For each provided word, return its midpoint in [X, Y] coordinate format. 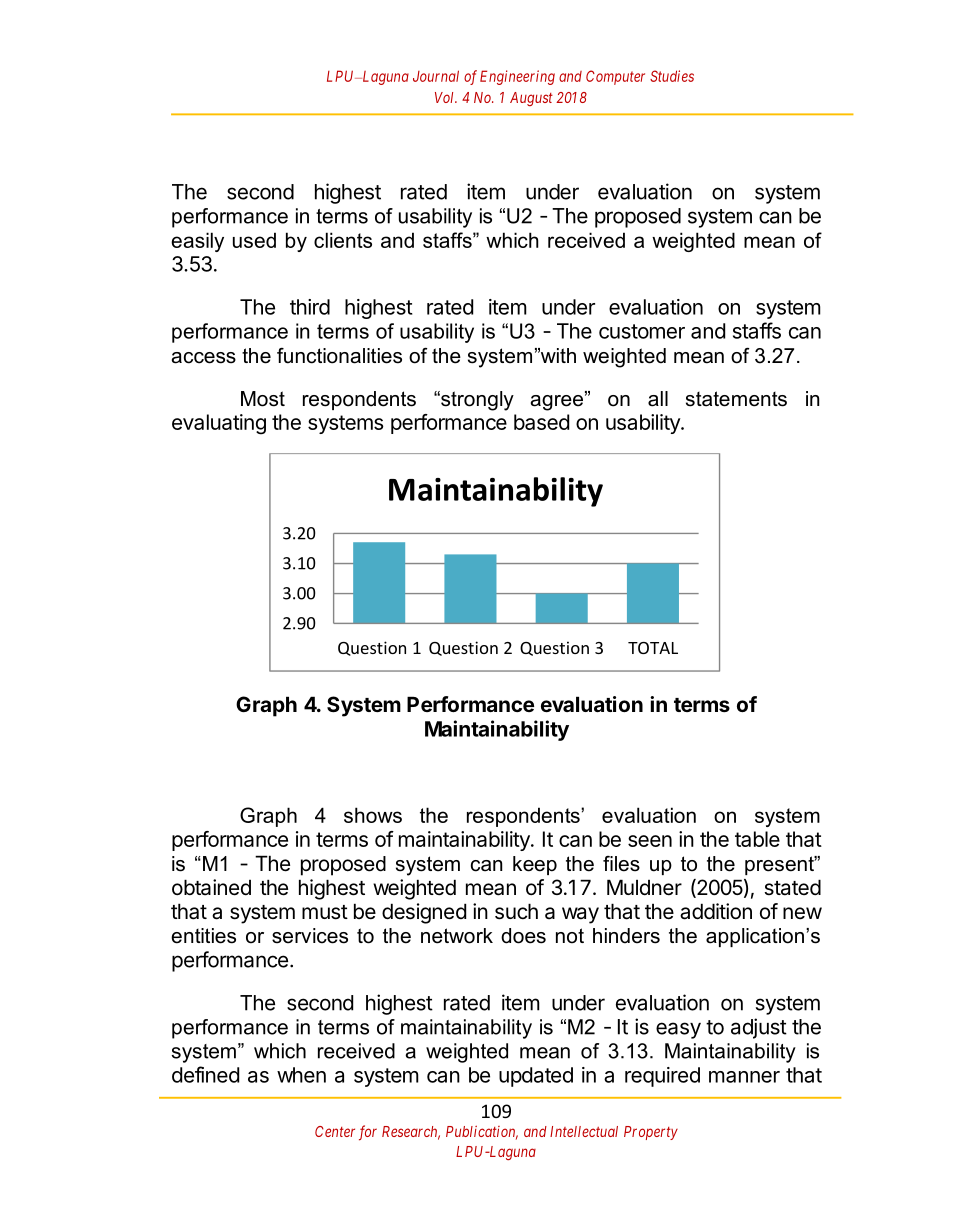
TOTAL [653, 648]
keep [535, 865]
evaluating [219, 424]
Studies [672, 76]
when [301, 1075]
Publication [482, 1133]
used [254, 240]
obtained [211, 887]
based [541, 422]
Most [263, 399]
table [757, 839]
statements [736, 399]
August [531, 99]
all [658, 399]
